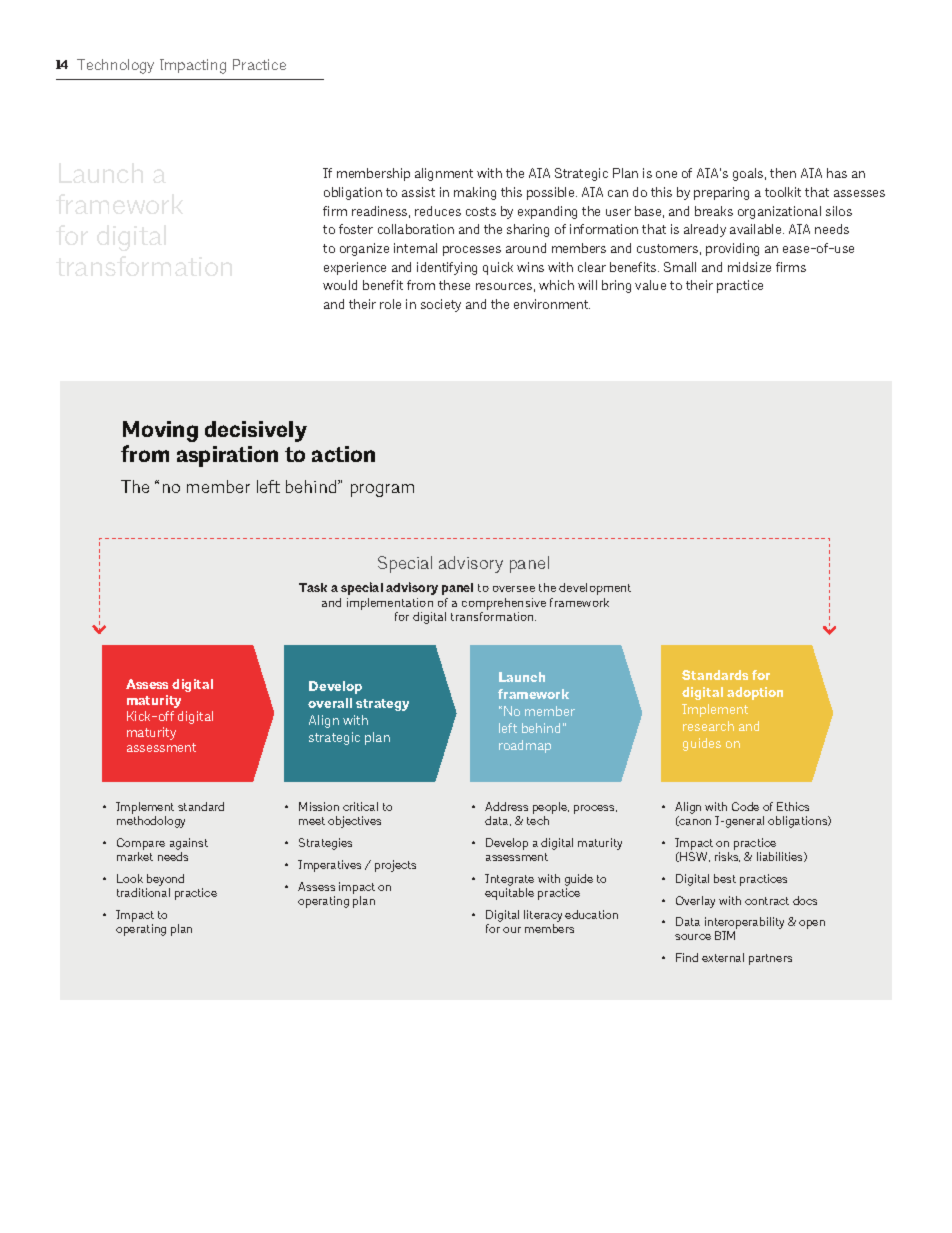 The image size is (952, 1233). Describe the element at coordinates (356, 229) in the page. I see `foster` at that location.
